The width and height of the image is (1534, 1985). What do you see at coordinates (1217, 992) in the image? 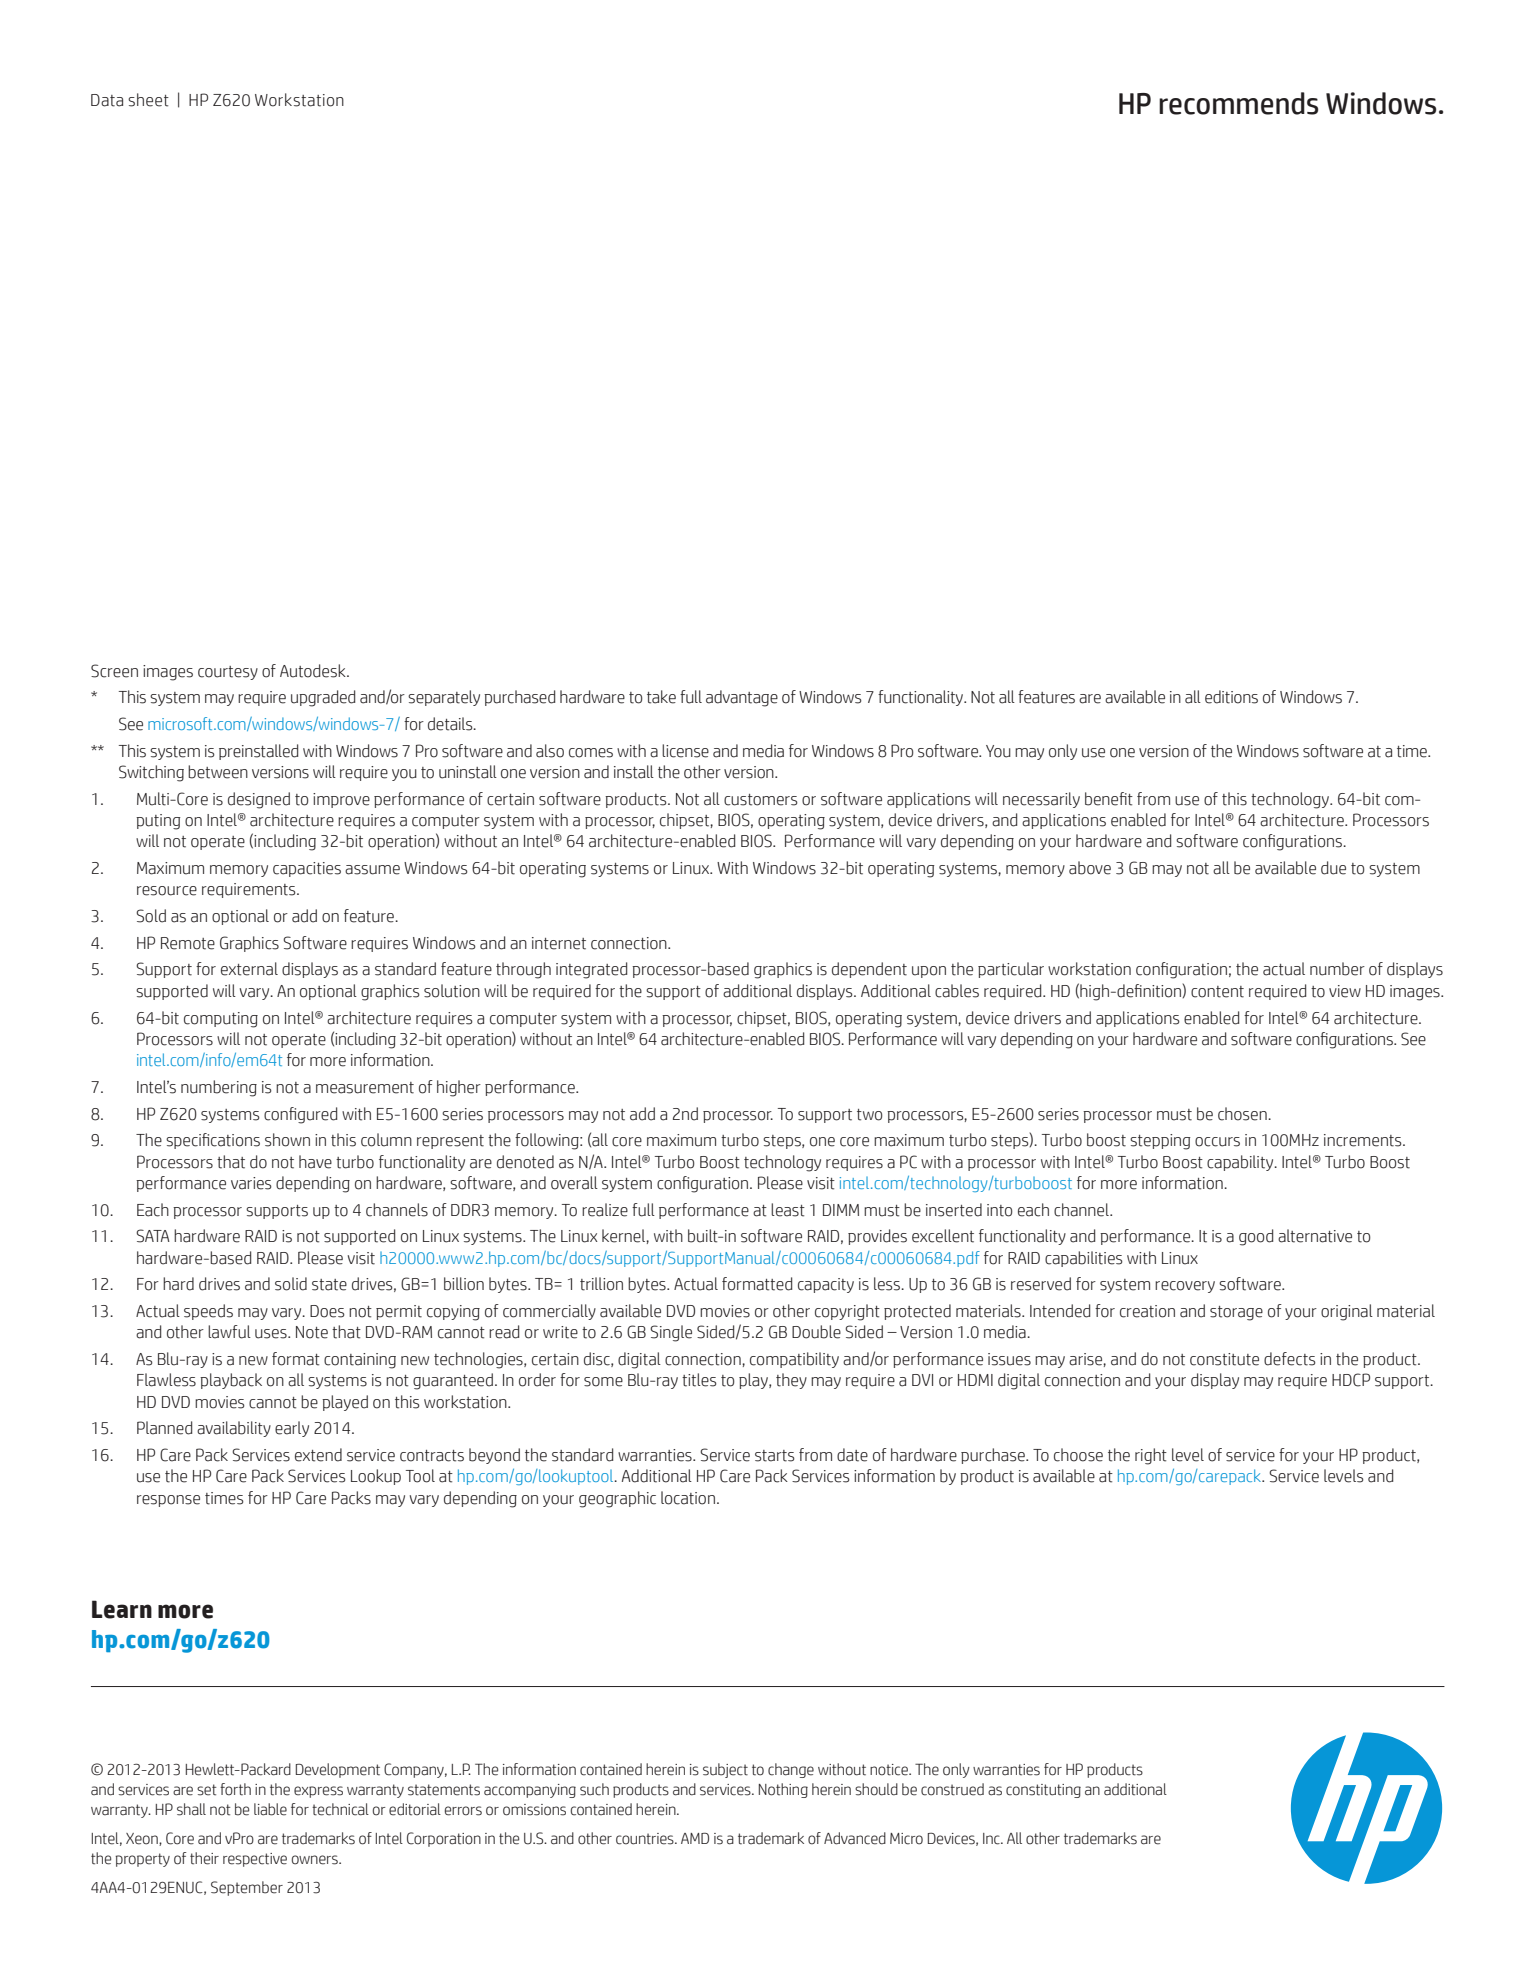
I see `content` at bounding box center [1217, 992].
